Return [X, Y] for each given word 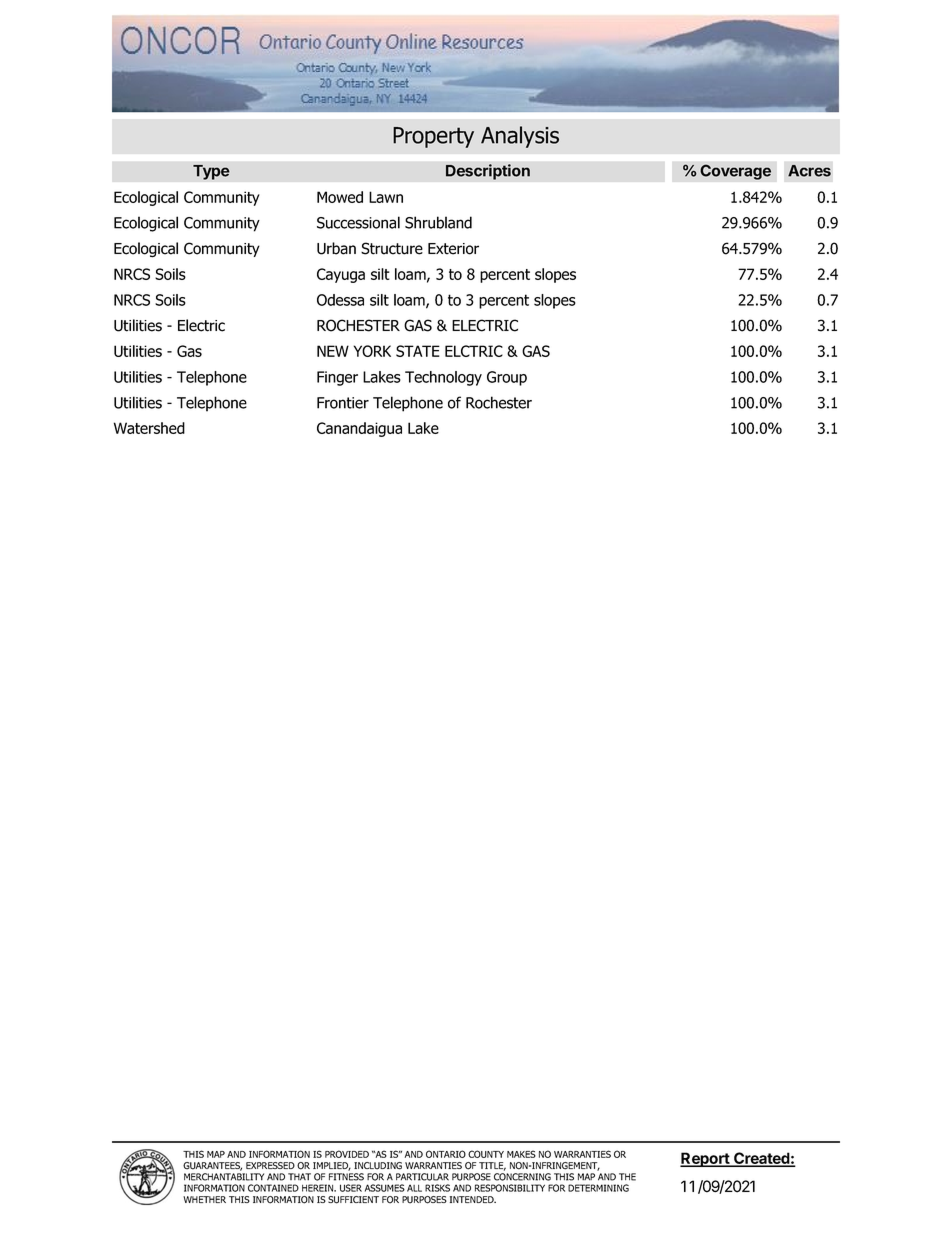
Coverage [735, 172]
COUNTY [486, 1154]
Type [211, 172]
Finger [337, 378]
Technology [443, 378]
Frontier [343, 403]
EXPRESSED [270, 1165]
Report [705, 1159]
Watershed [149, 428]
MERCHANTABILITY [224, 1177]
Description [488, 172]
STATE [418, 351]
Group [507, 378]
